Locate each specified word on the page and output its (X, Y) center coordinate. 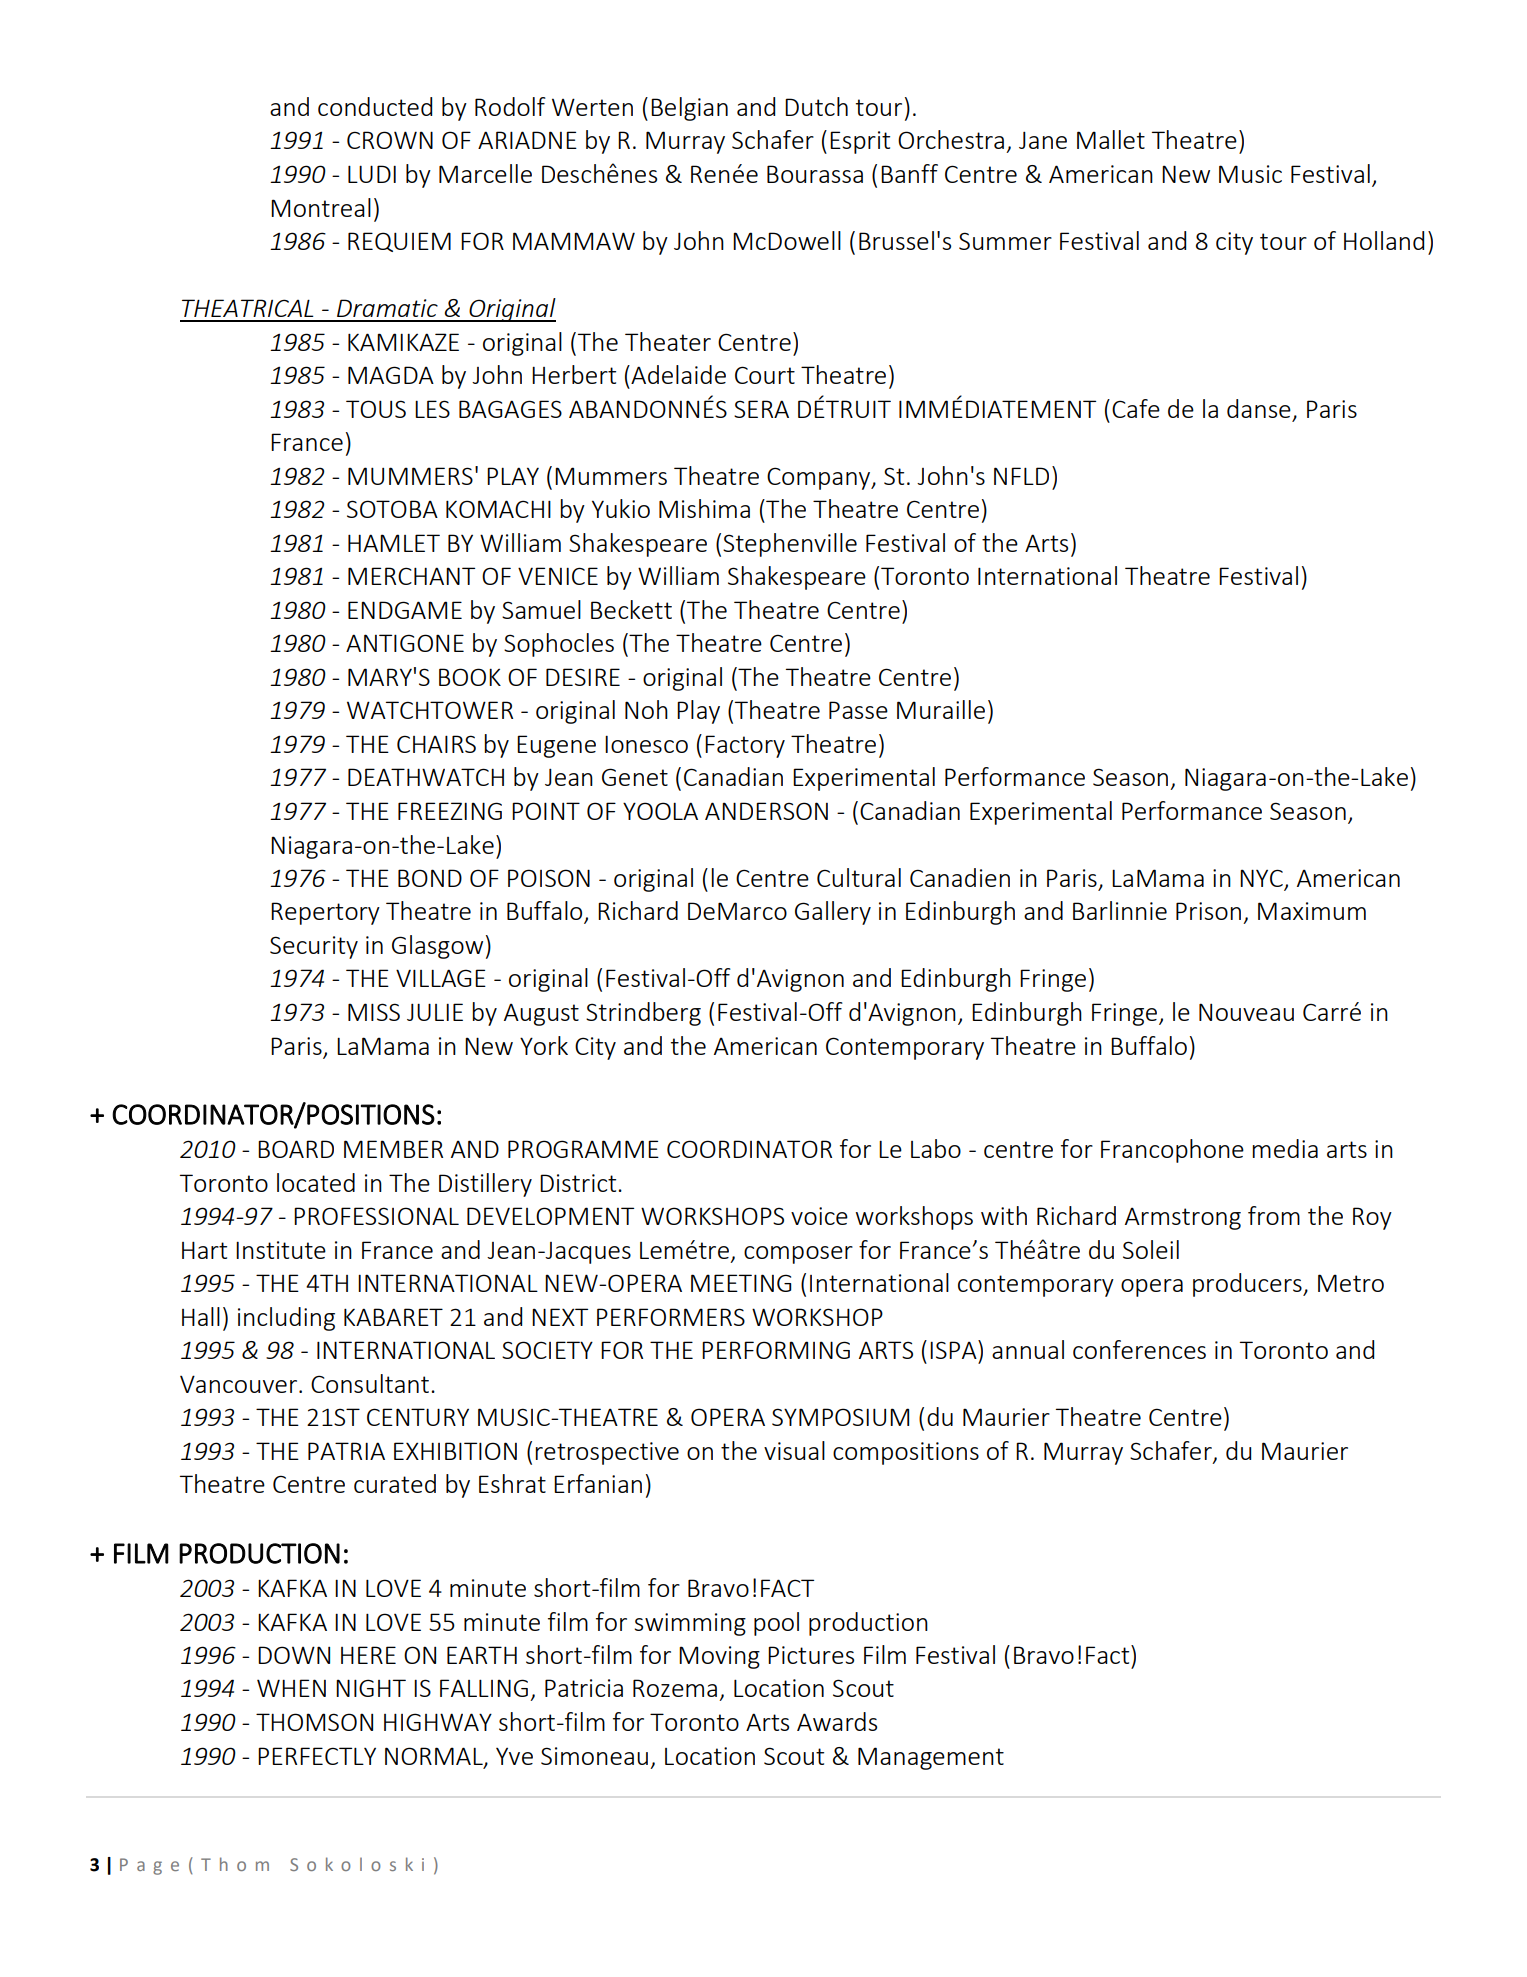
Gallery (833, 913)
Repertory (325, 913)
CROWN (390, 140)
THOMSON (314, 1722)
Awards (837, 1721)
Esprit (860, 142)
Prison (1208, 911)
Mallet (1111, 139)
